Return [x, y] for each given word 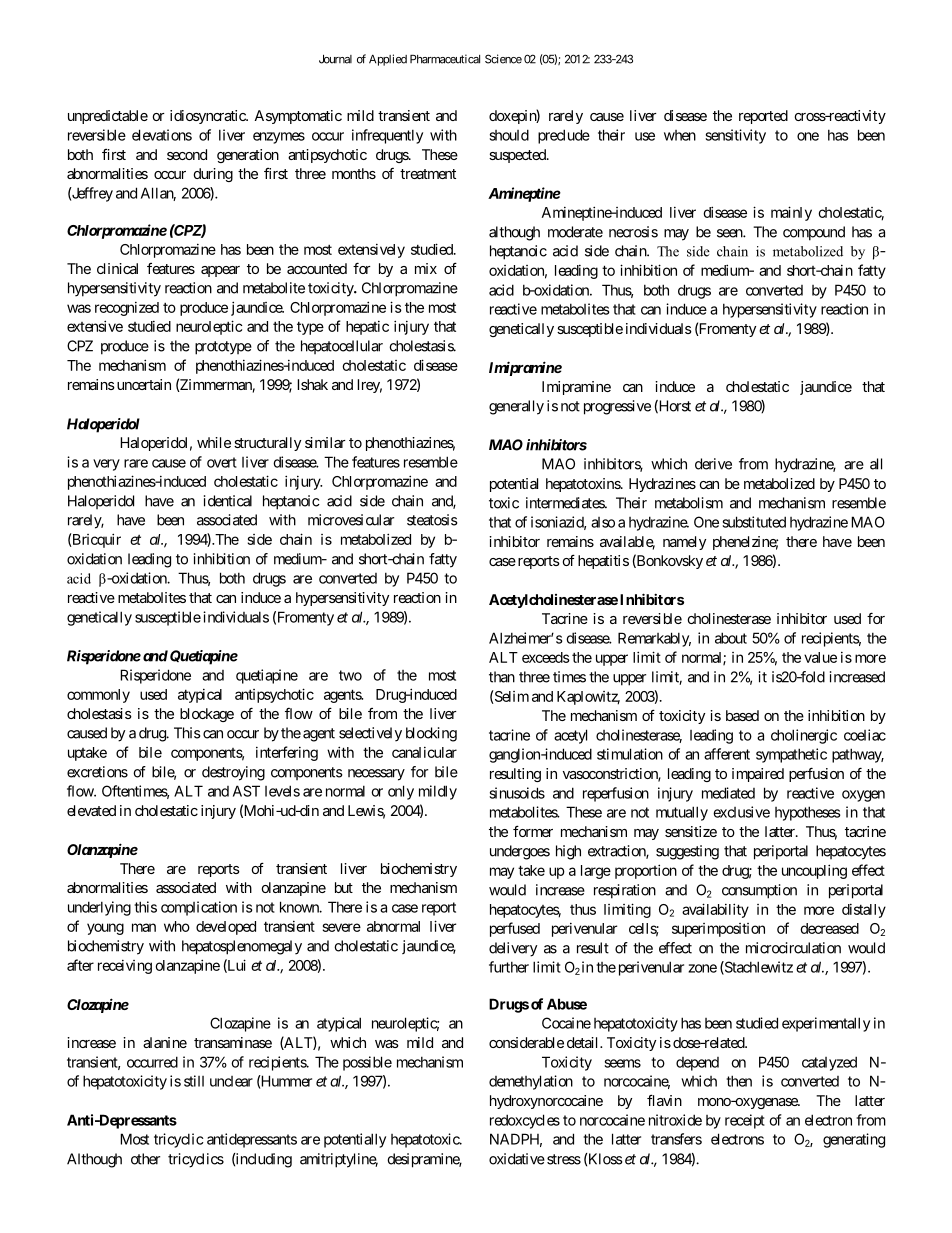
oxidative [517, 1159]
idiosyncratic [208, 117]
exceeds [546, 657]
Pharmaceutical [445, 59]
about [731, 638]
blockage [207, 715]
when [680, 135]
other [145, 1159]
